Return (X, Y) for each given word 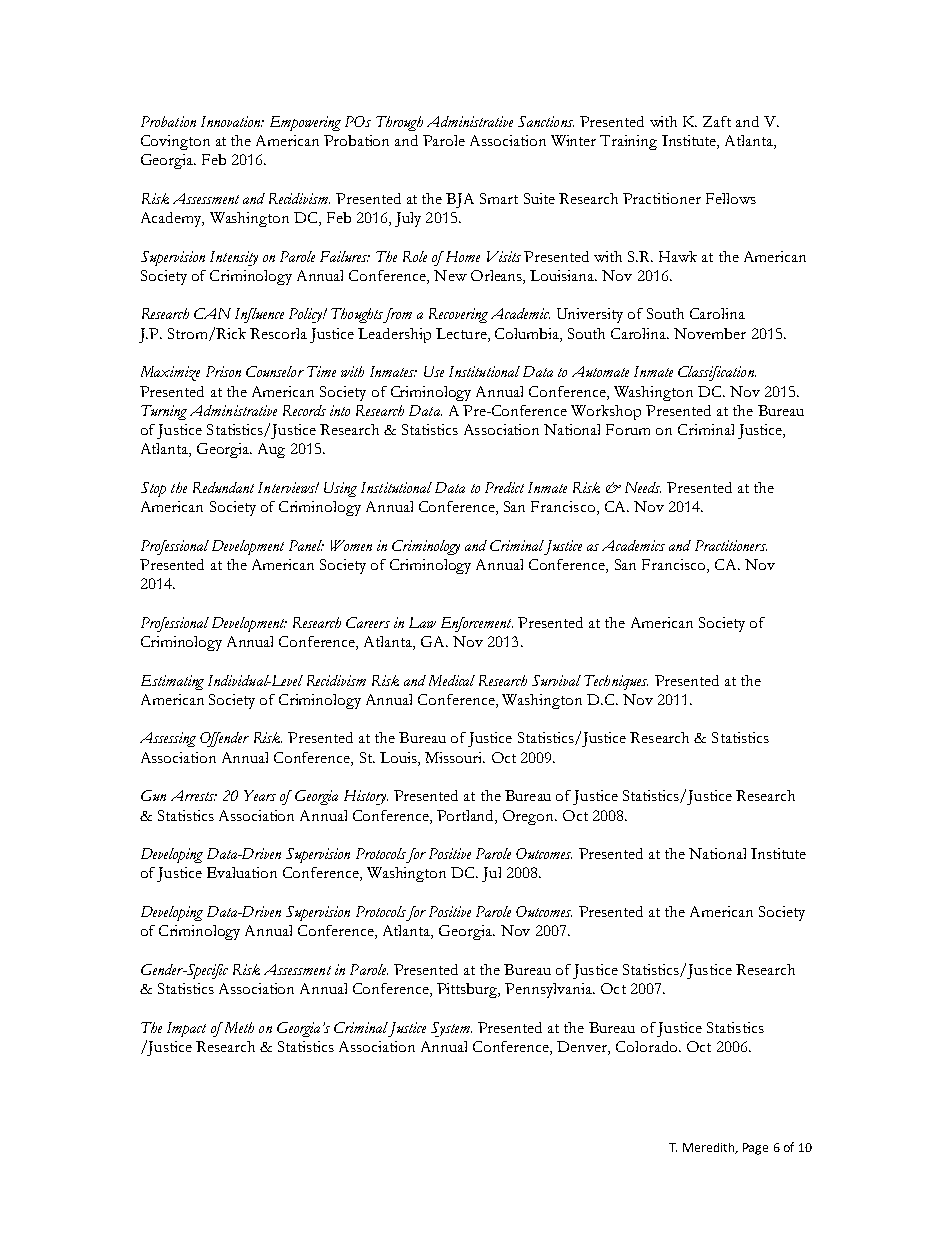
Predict (504, 487)
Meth (237, 1027)
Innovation (232, 121)
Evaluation (242, 872)
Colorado (648, 1046)
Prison (223, 371)
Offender (224, 739)
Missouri (455, 757)
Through (399, 123)
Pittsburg (468, 990)
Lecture (462, 333)
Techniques (616, 682)
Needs (643, 487)
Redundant (223, 487)
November (710, 333)
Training (628, 142)
